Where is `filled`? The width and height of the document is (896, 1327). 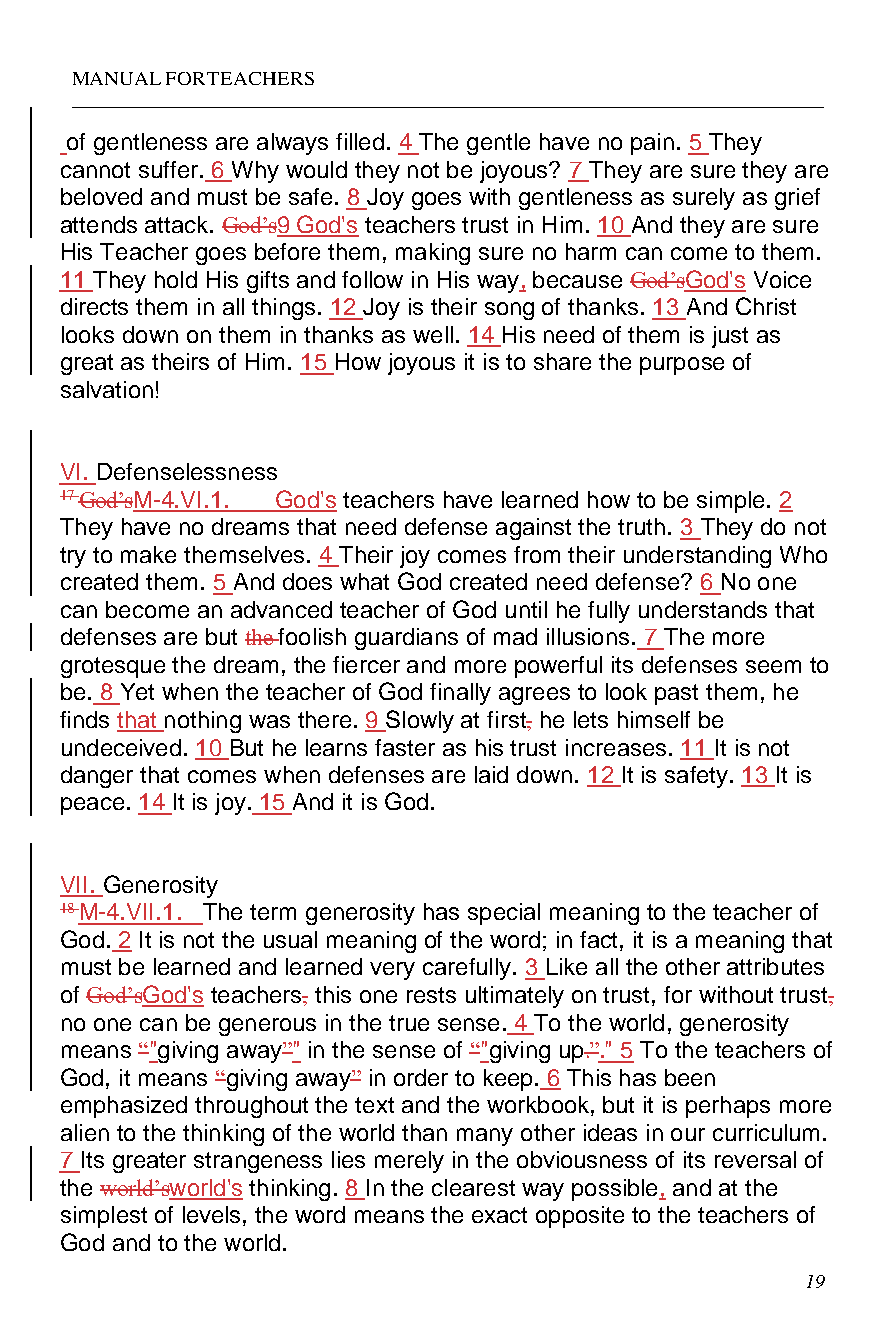
filled is located at coordinates (360, 141).
